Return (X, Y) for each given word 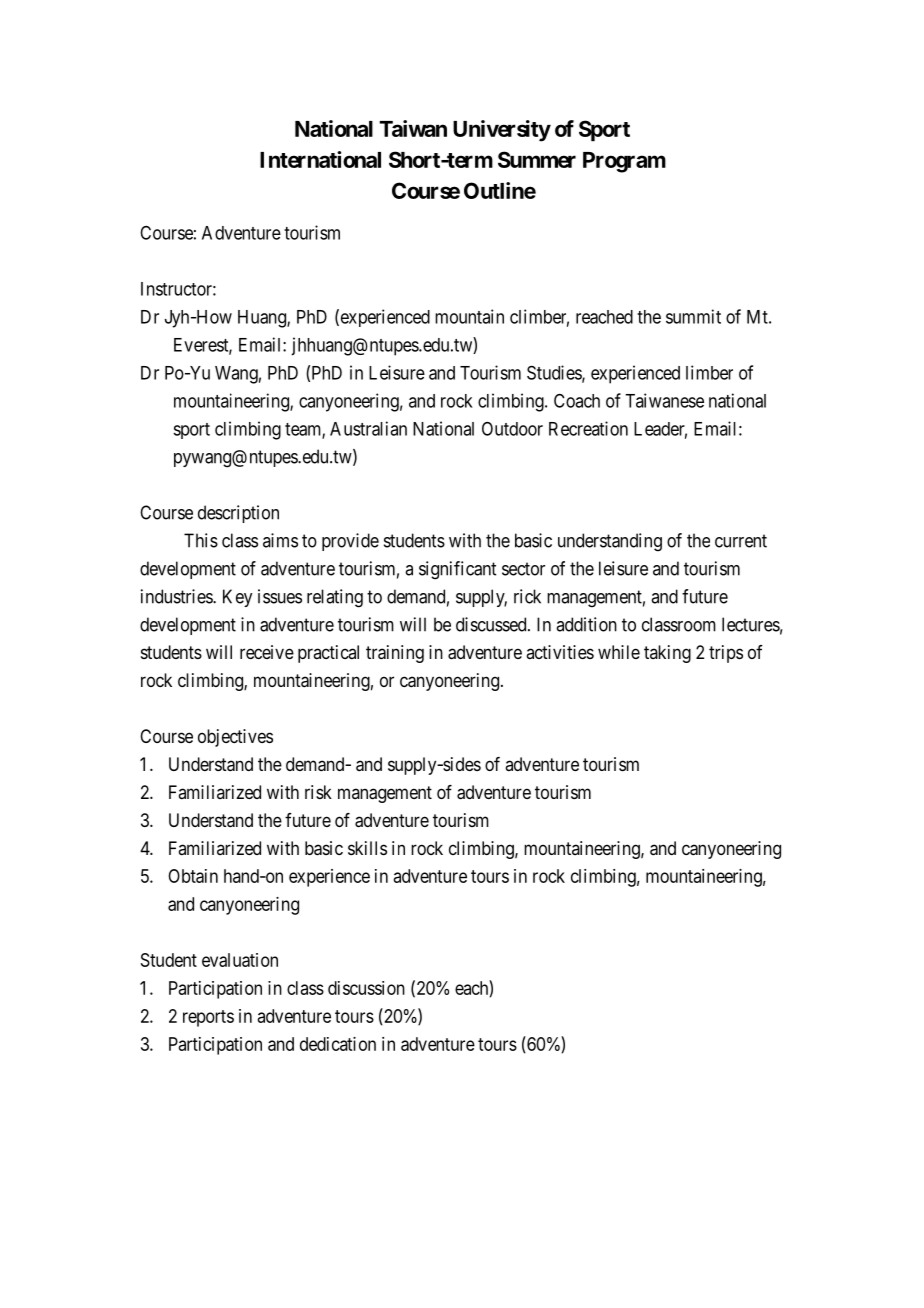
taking (667, 654)
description (238, 514)
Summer (537, 159)
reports (208, 1018)
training (395, 654)
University (502, 131)
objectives (235, 738)
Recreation (588, 428)
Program (624, 162)
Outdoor (512, 429)
